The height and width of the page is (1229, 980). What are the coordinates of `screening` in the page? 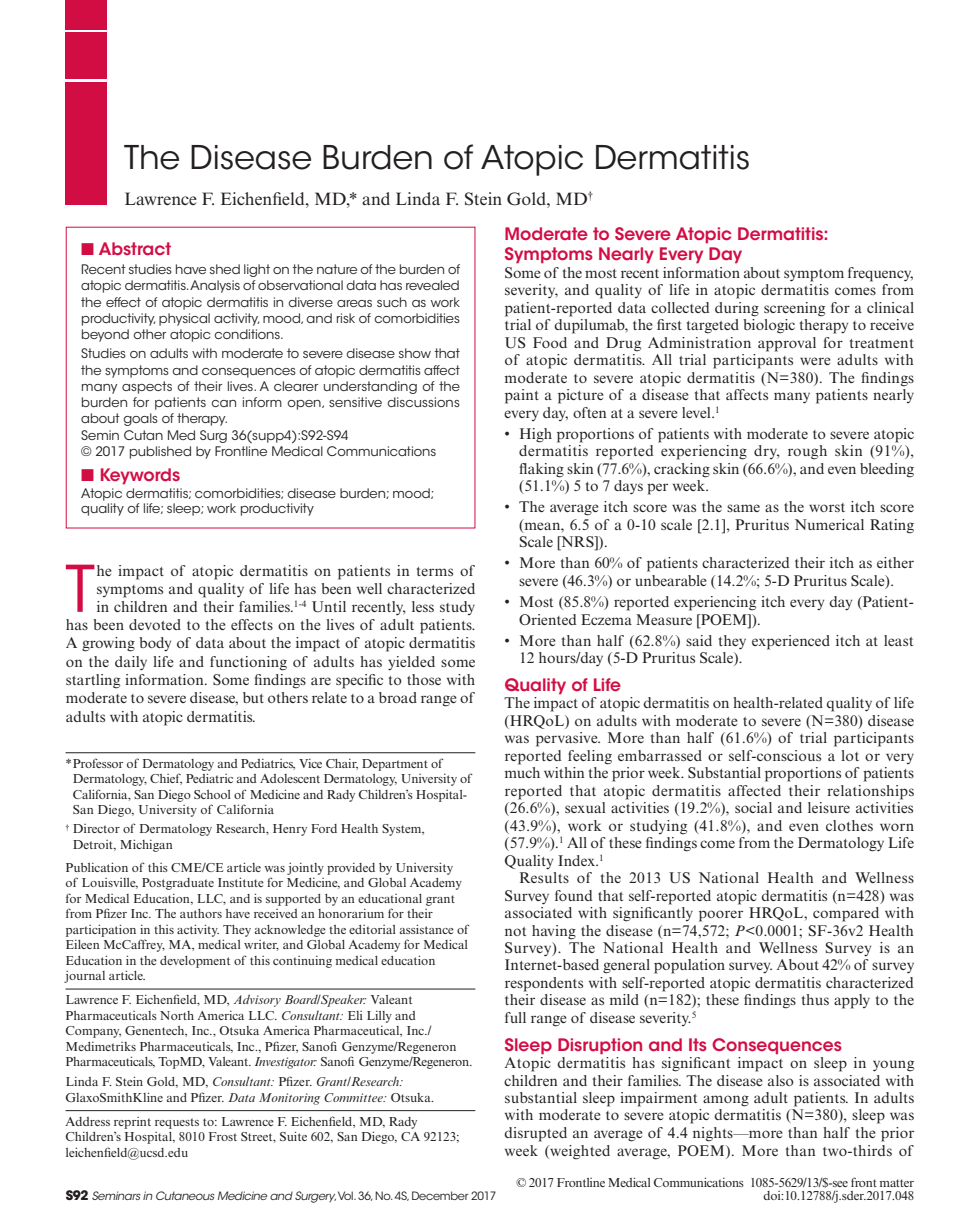 It's located at (794, 309).
